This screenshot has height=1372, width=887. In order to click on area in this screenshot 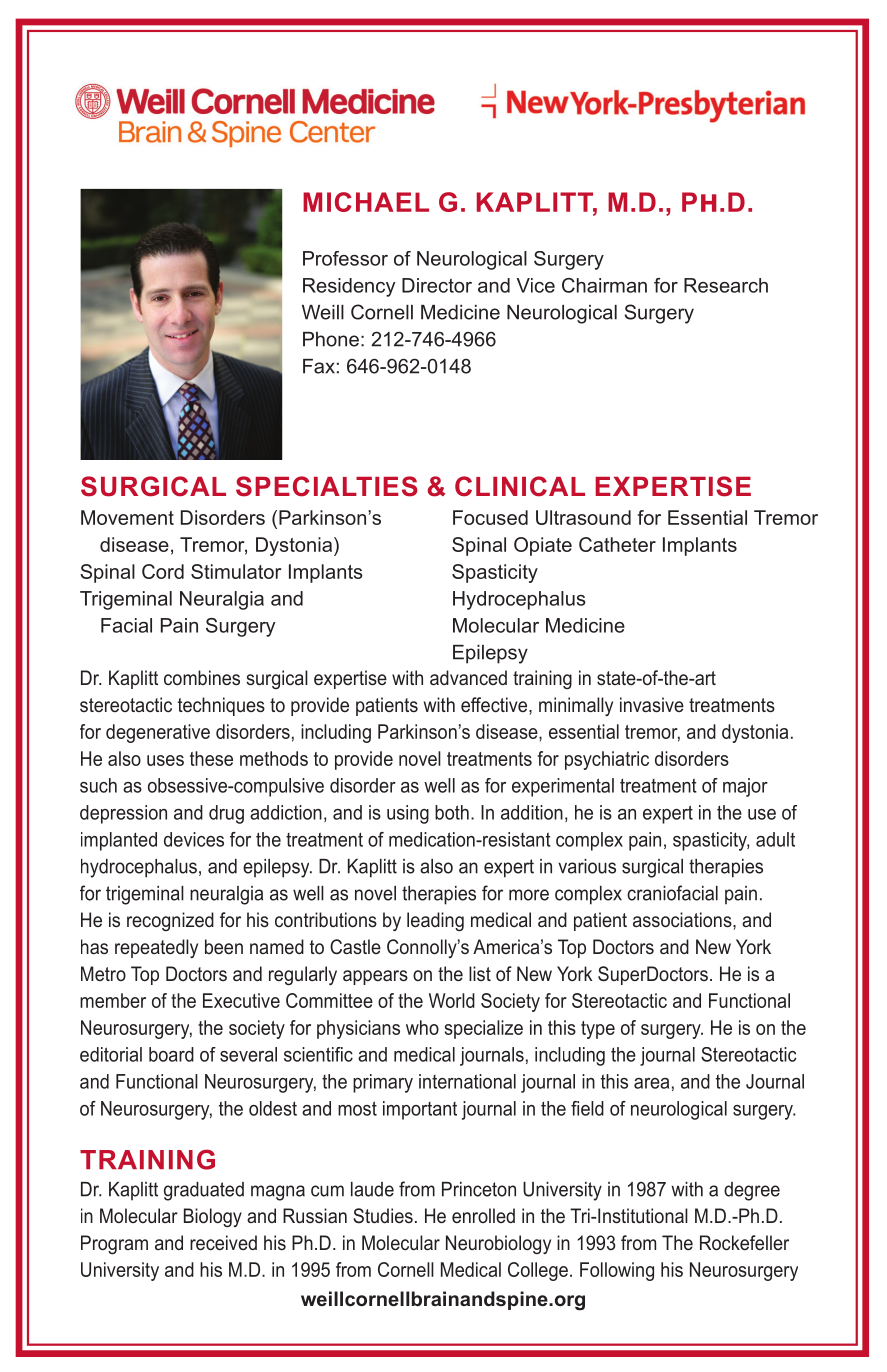, I will do `click(651, 1083)`.
